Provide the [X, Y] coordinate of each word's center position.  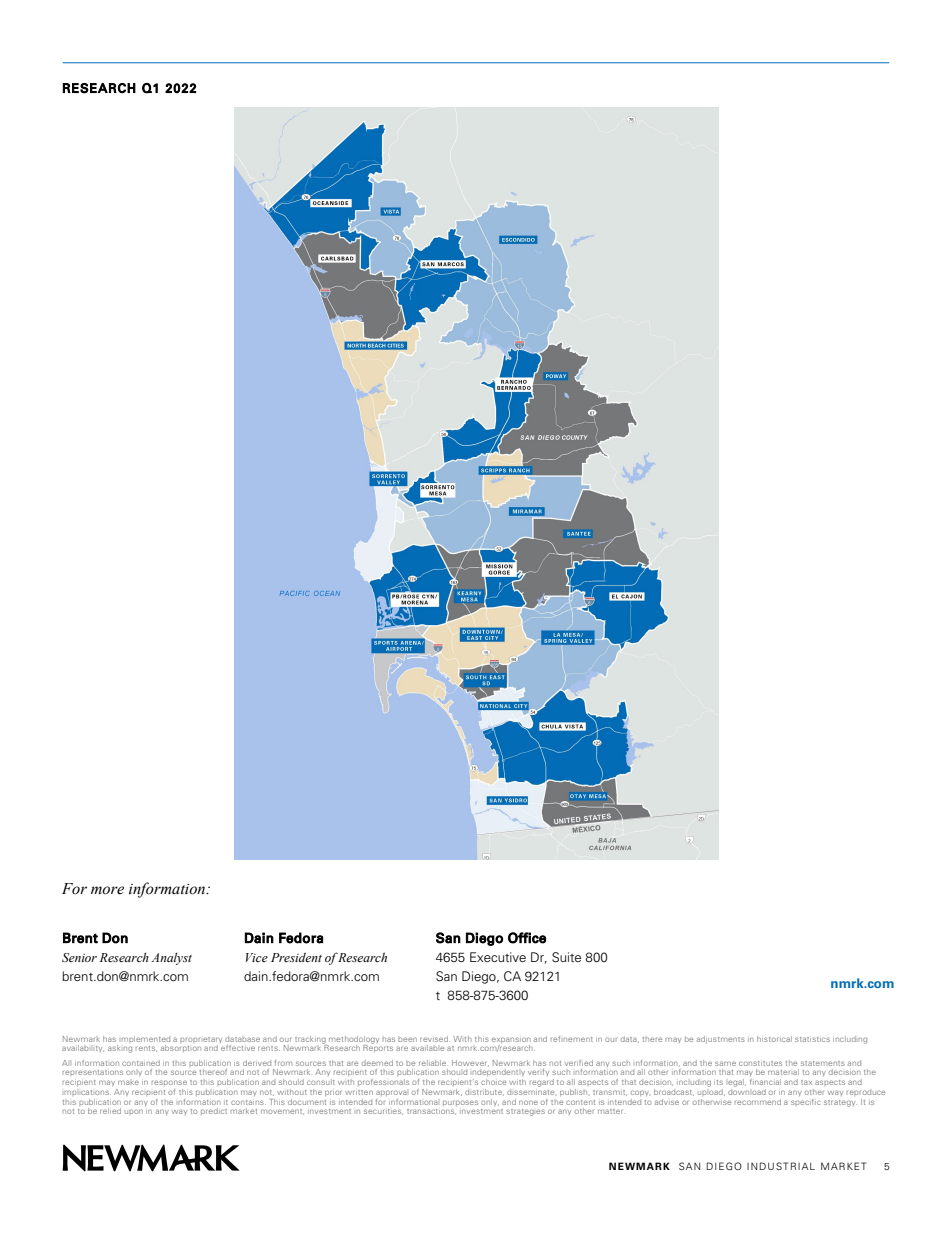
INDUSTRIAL [781, 1166]
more [107, 890]
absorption [181, 1048]
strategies [525, 1112]
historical [774, 1039]
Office [527, 938]
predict [214, 1111]
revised [435, 1039]
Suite [566, 957]
